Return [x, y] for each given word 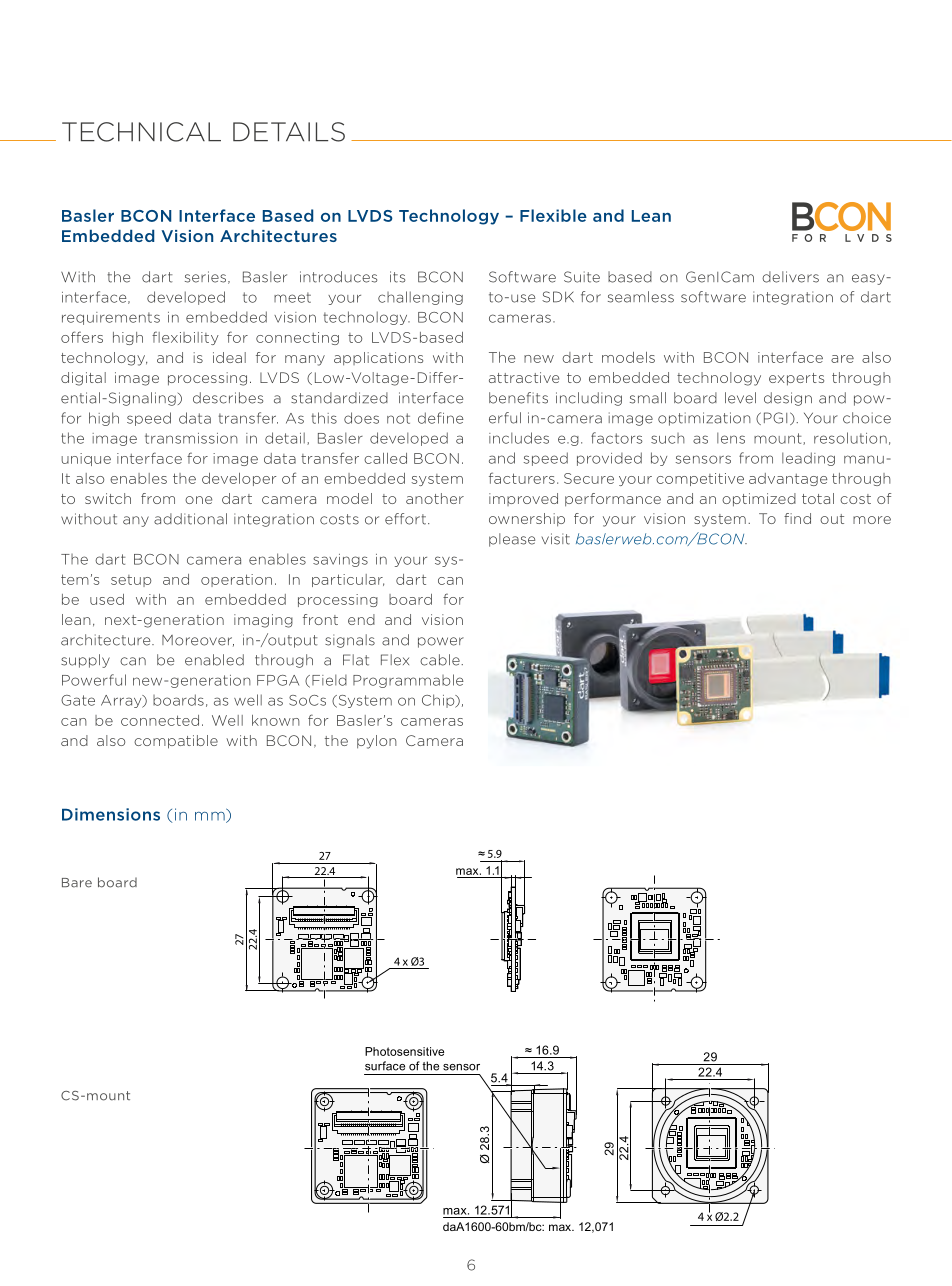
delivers [790, 277]
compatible [176, 742]
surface [385, 1066]
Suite [582, 277]
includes [519, 438]
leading [808, 459]
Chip [439, 701]
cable [441, 660]
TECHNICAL [141, 132]
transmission [191, 438]
